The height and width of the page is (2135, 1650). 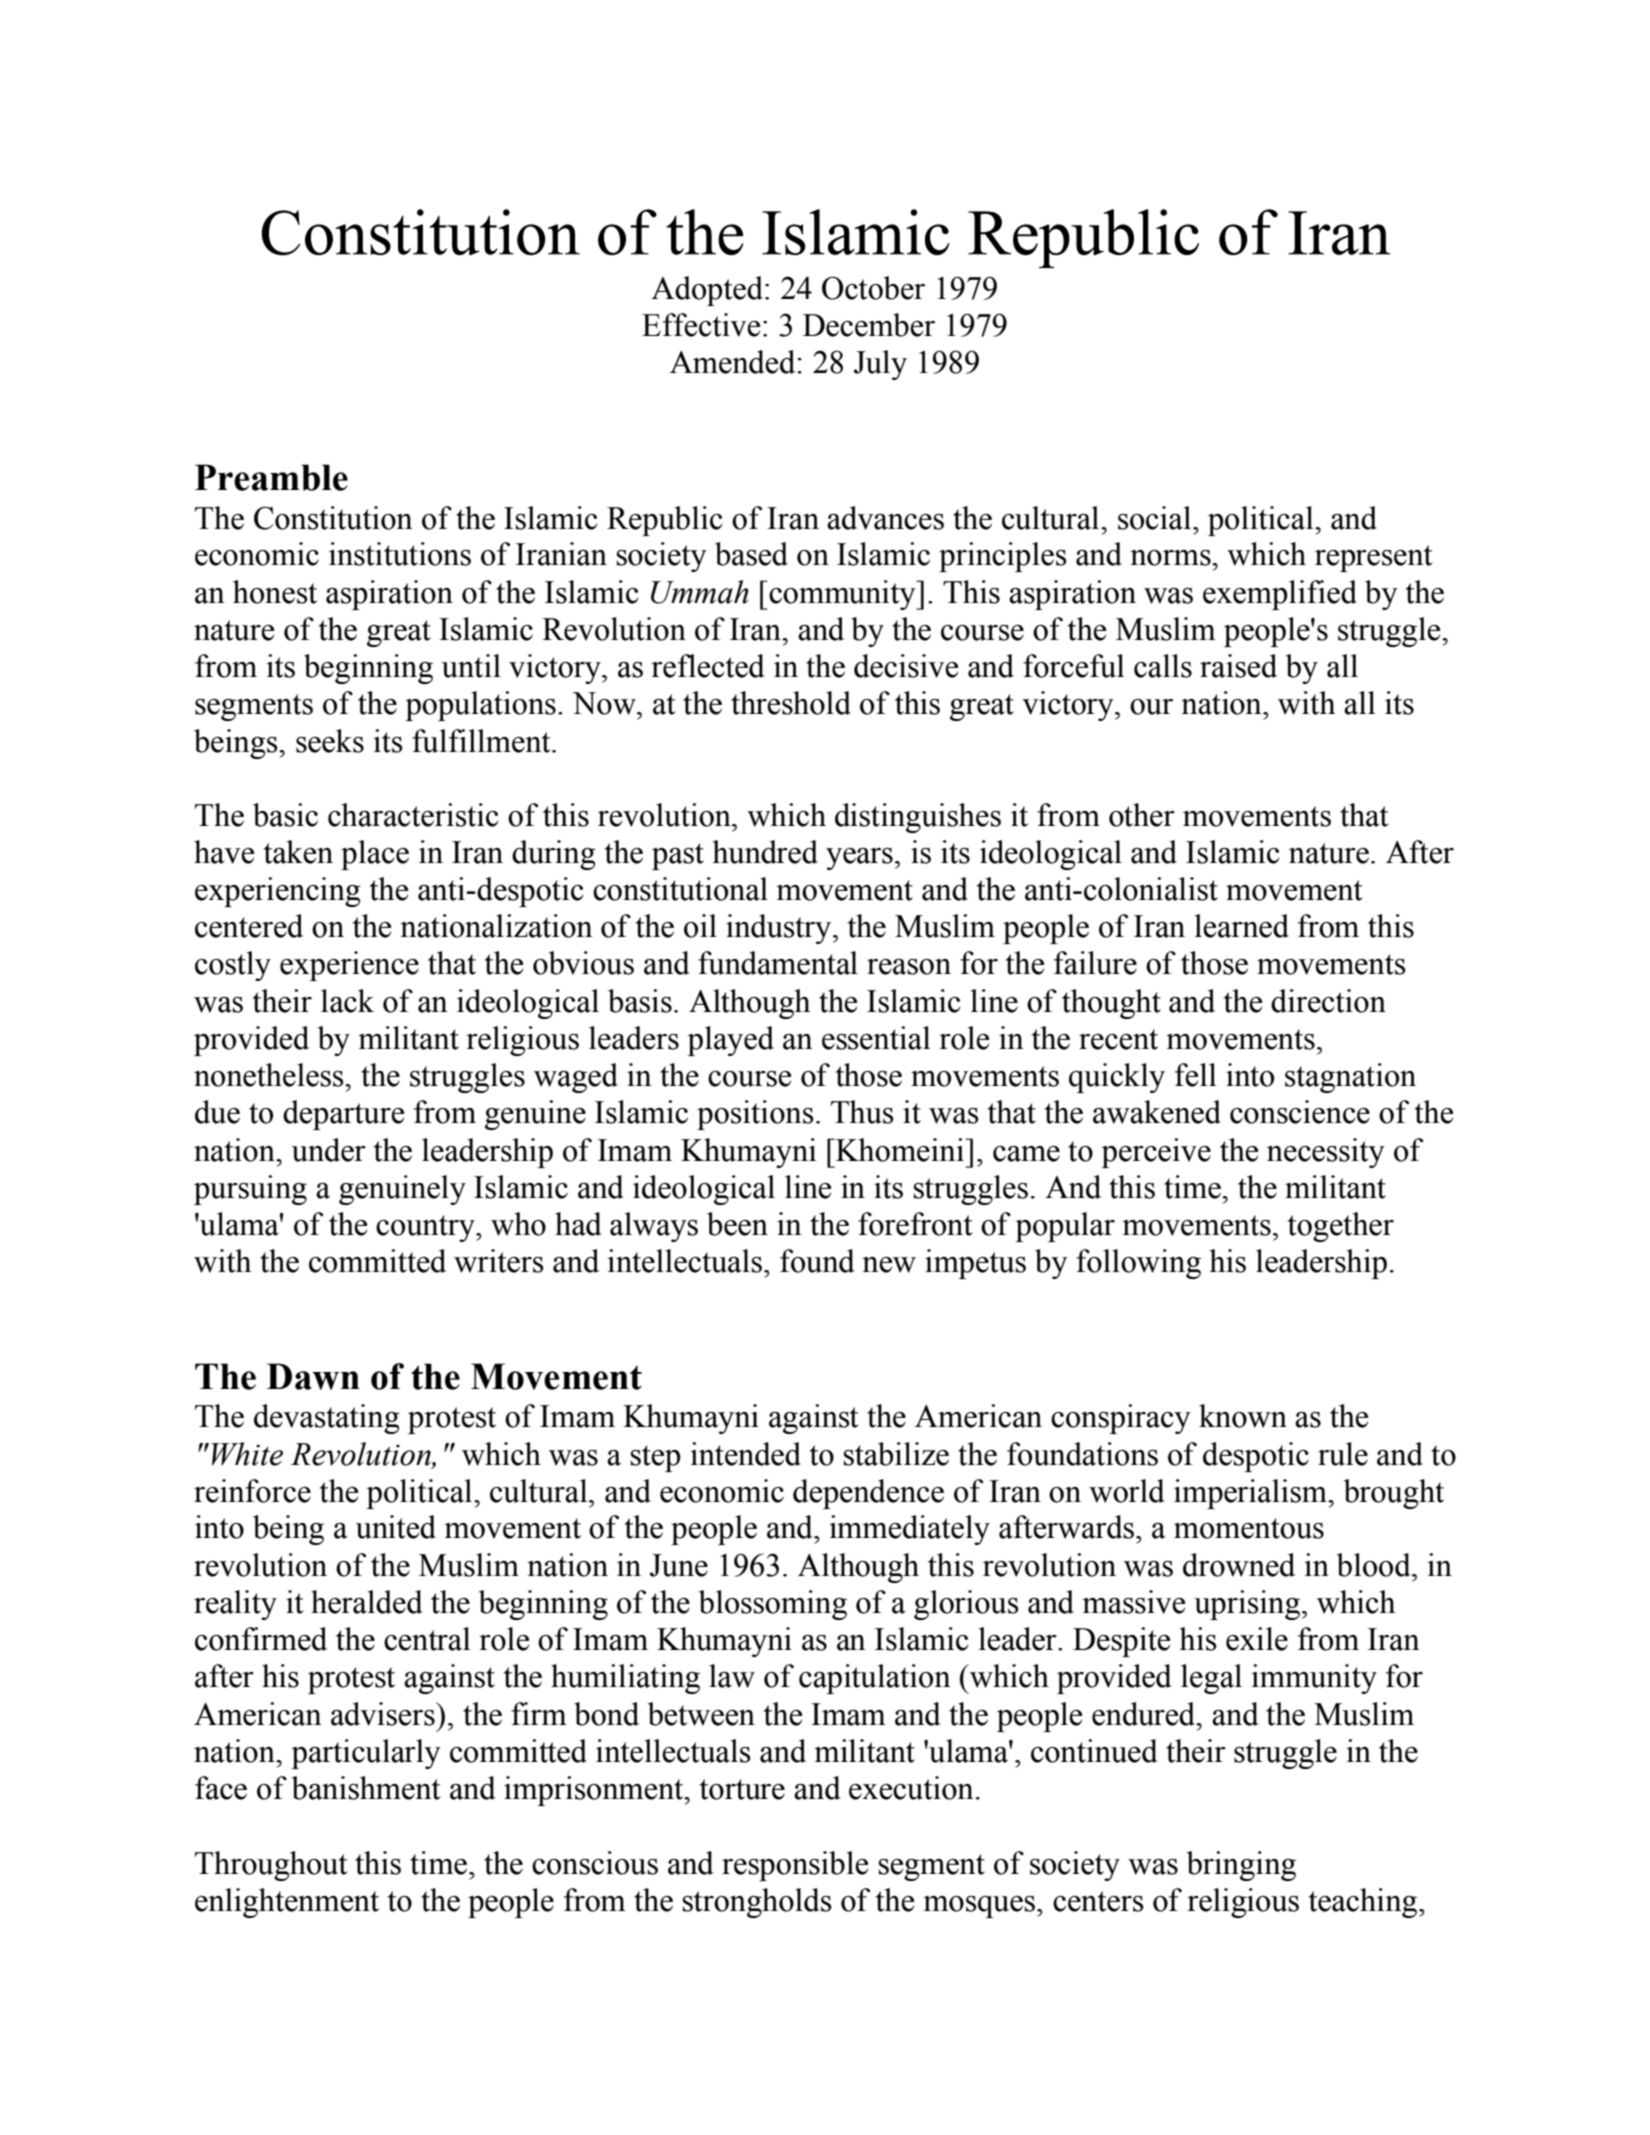 I want to click on responsible, so click(x=795, y=1866).
